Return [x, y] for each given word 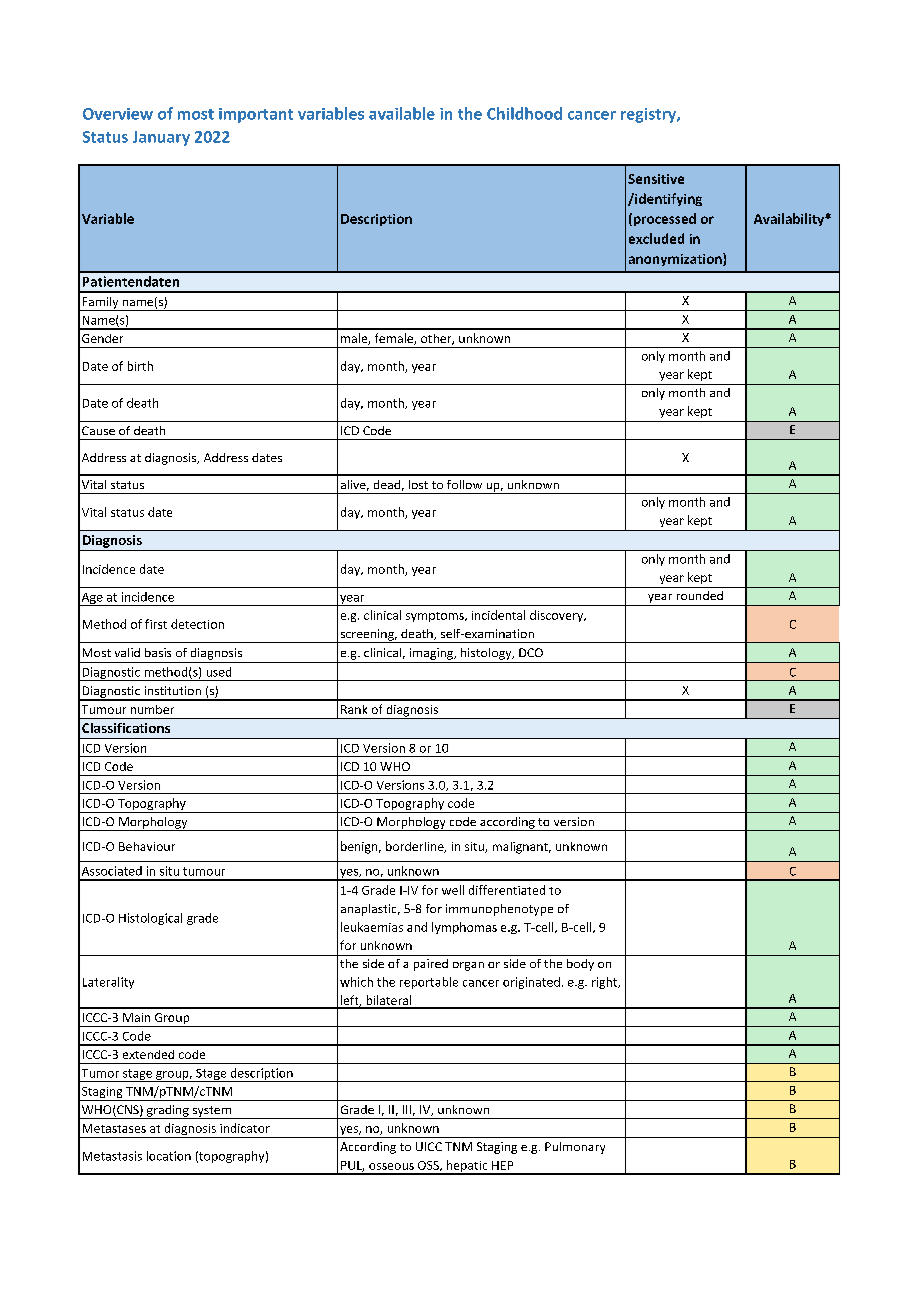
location [169, 1156]
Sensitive [656, 179]
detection [197, 624]
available [402, 113]
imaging [433, 654]
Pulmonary [575, 1148]
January [161, 138]
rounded [700, 595]
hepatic [467, 1167]
